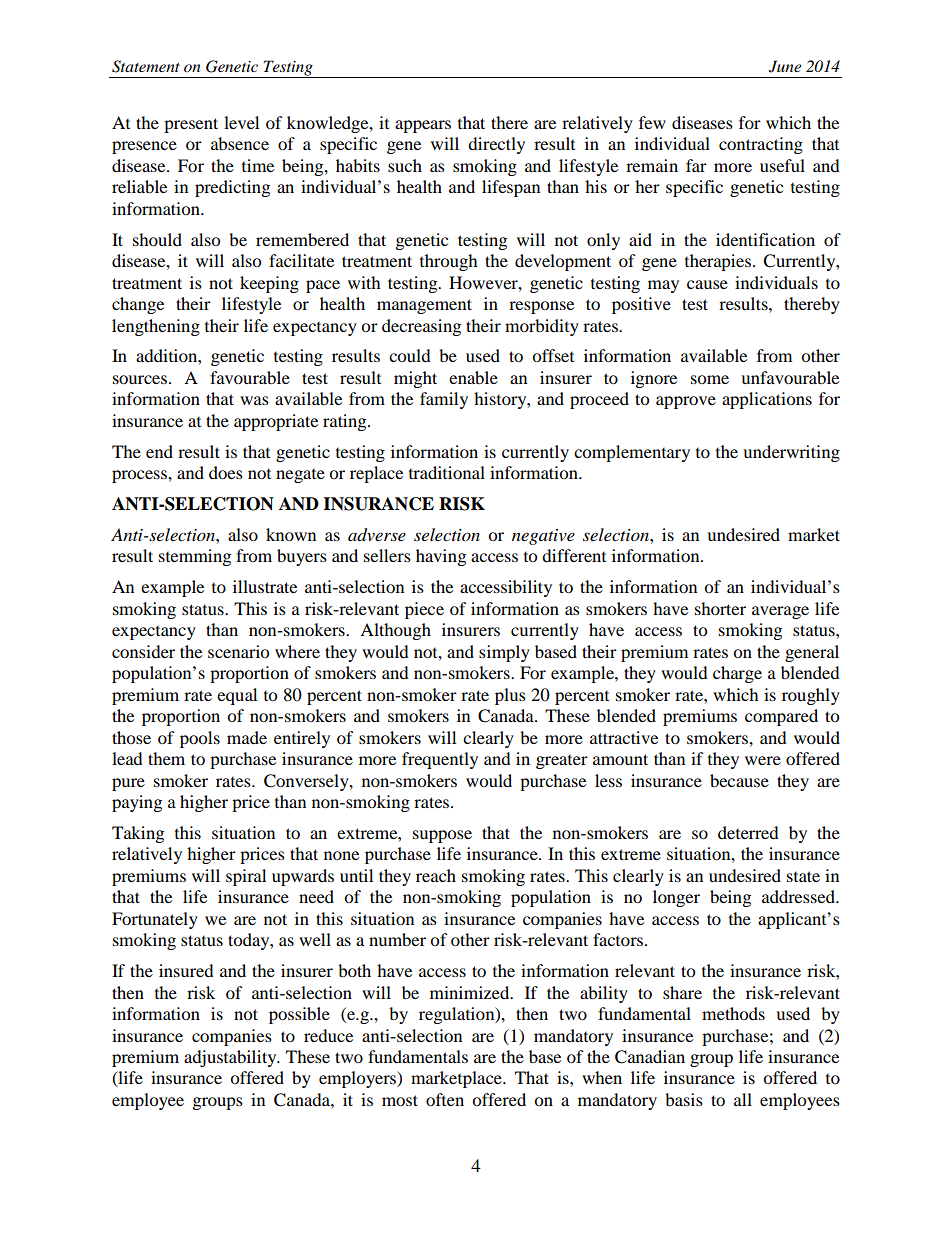 The height and width of the screenshot is (1233, 952). What do you see at coordinates (423, 126) in the screenshot?
I see `appears` at bounding box center [423, 126].
